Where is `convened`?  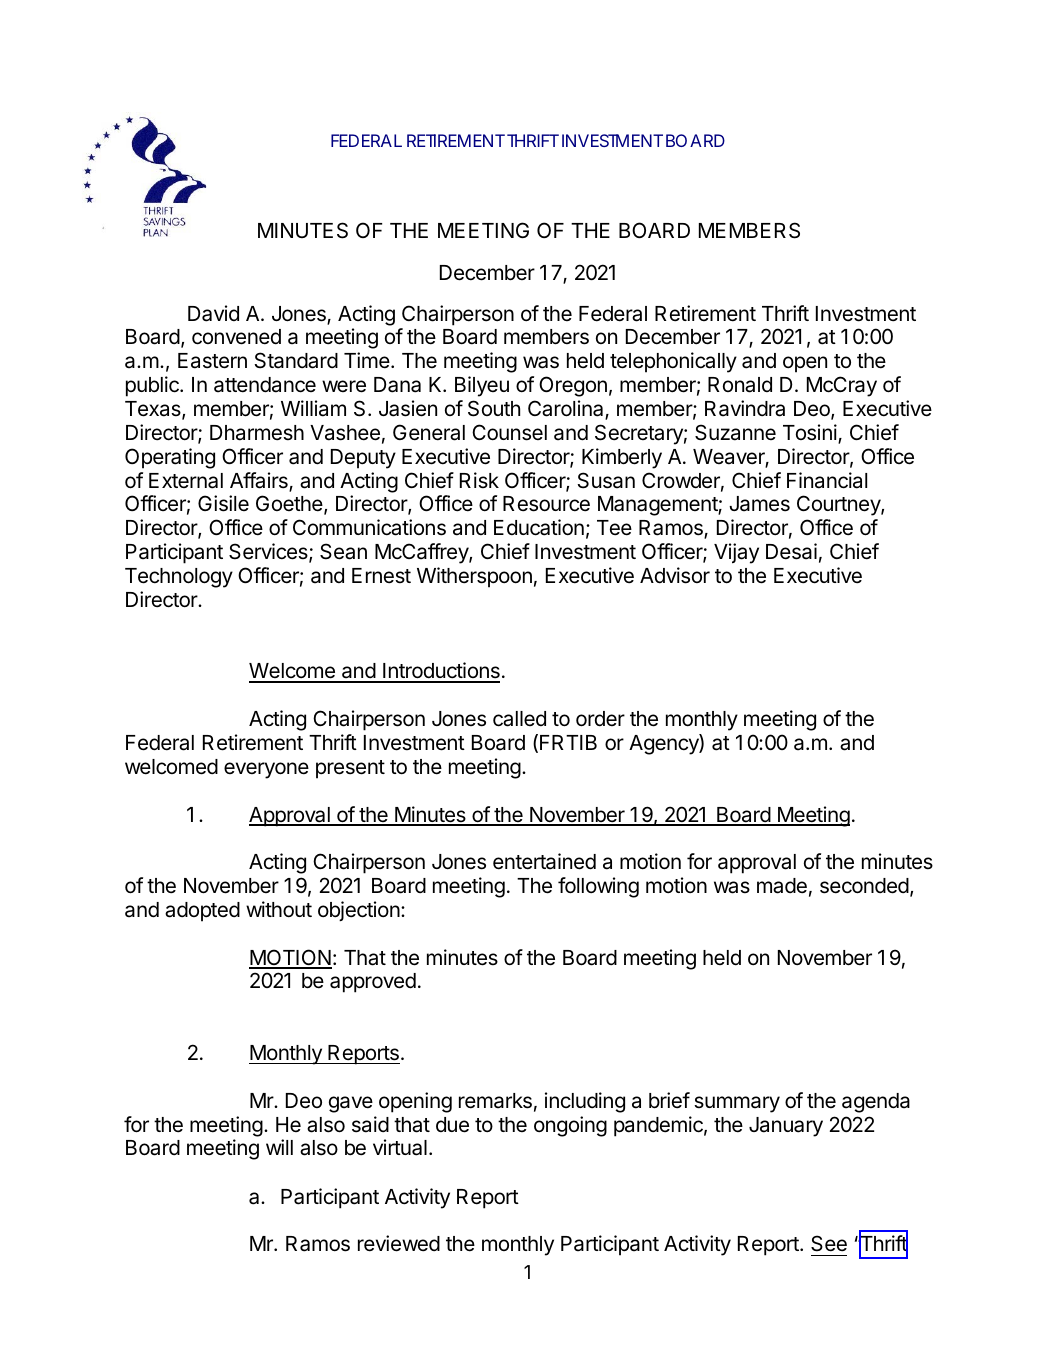
convened is located at coordinates (236, 337).
